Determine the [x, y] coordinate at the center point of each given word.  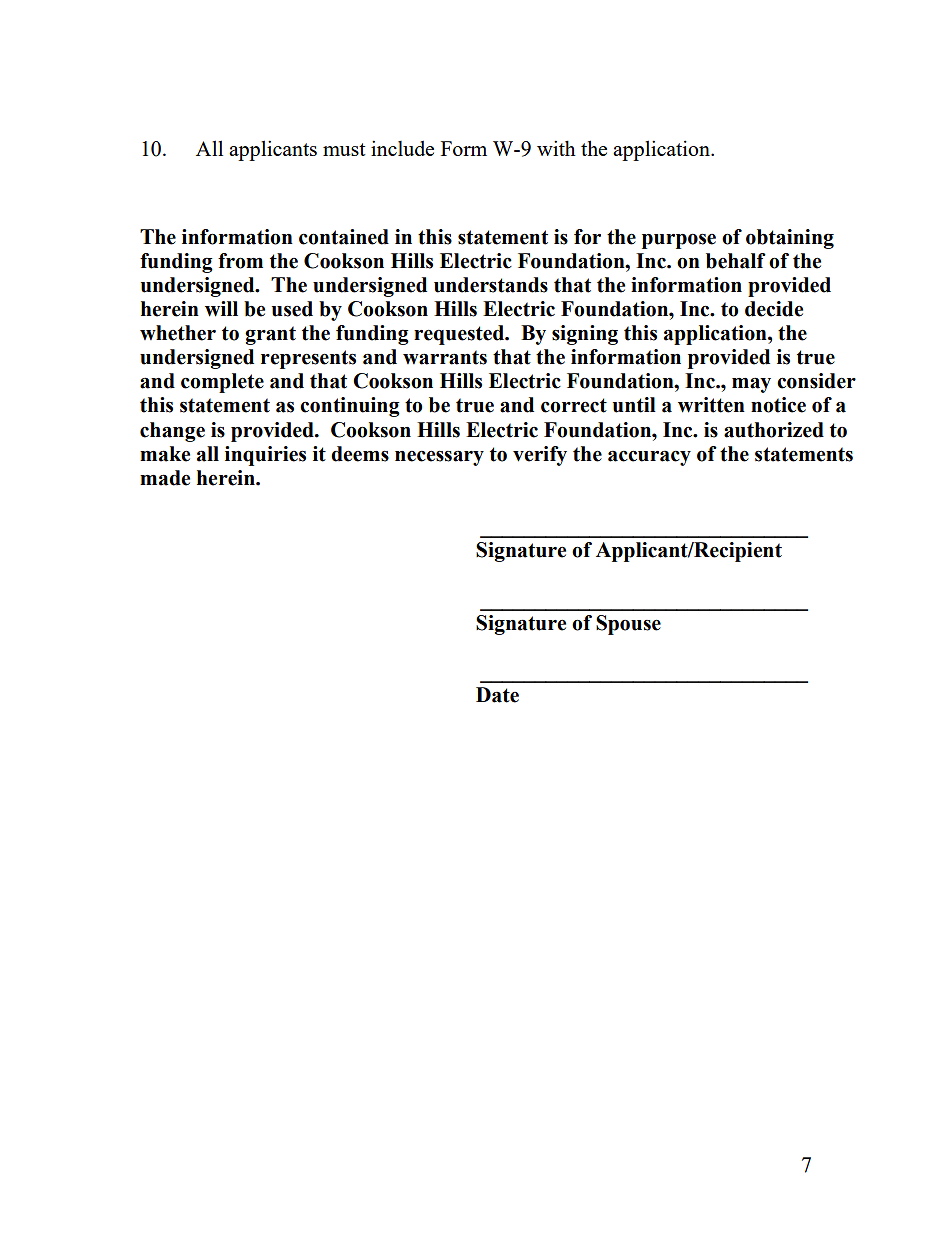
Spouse [628, 625]
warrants [445, 357]
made [165, 478]
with [556, 148]
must [344, 149]
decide [774, 309]
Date [497, 695]
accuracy [649, 458]
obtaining [790, 239]
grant [270, 335]
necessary [439, 458]
